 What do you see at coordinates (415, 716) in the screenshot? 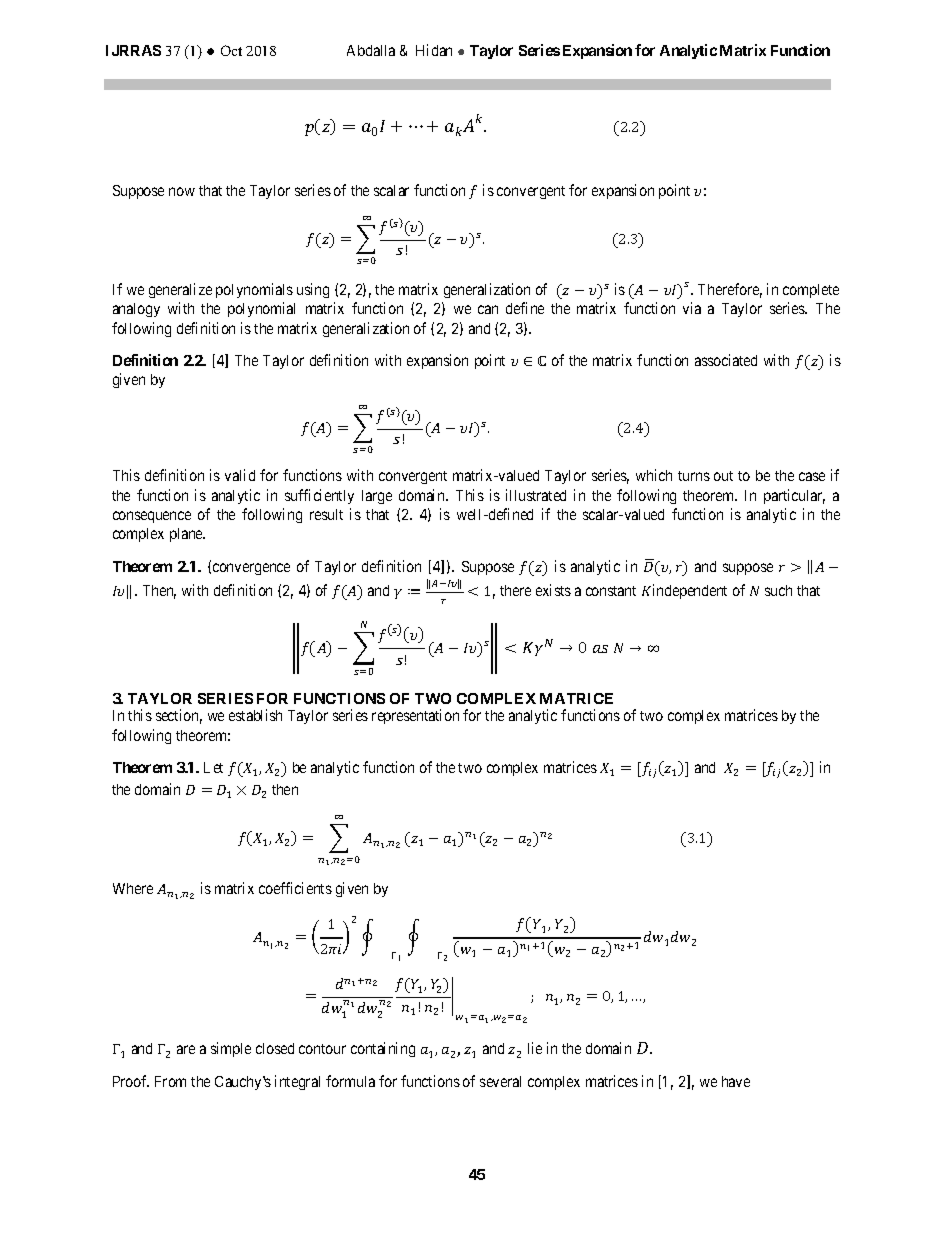
I see `representation` at bounding box center [415, 716].
